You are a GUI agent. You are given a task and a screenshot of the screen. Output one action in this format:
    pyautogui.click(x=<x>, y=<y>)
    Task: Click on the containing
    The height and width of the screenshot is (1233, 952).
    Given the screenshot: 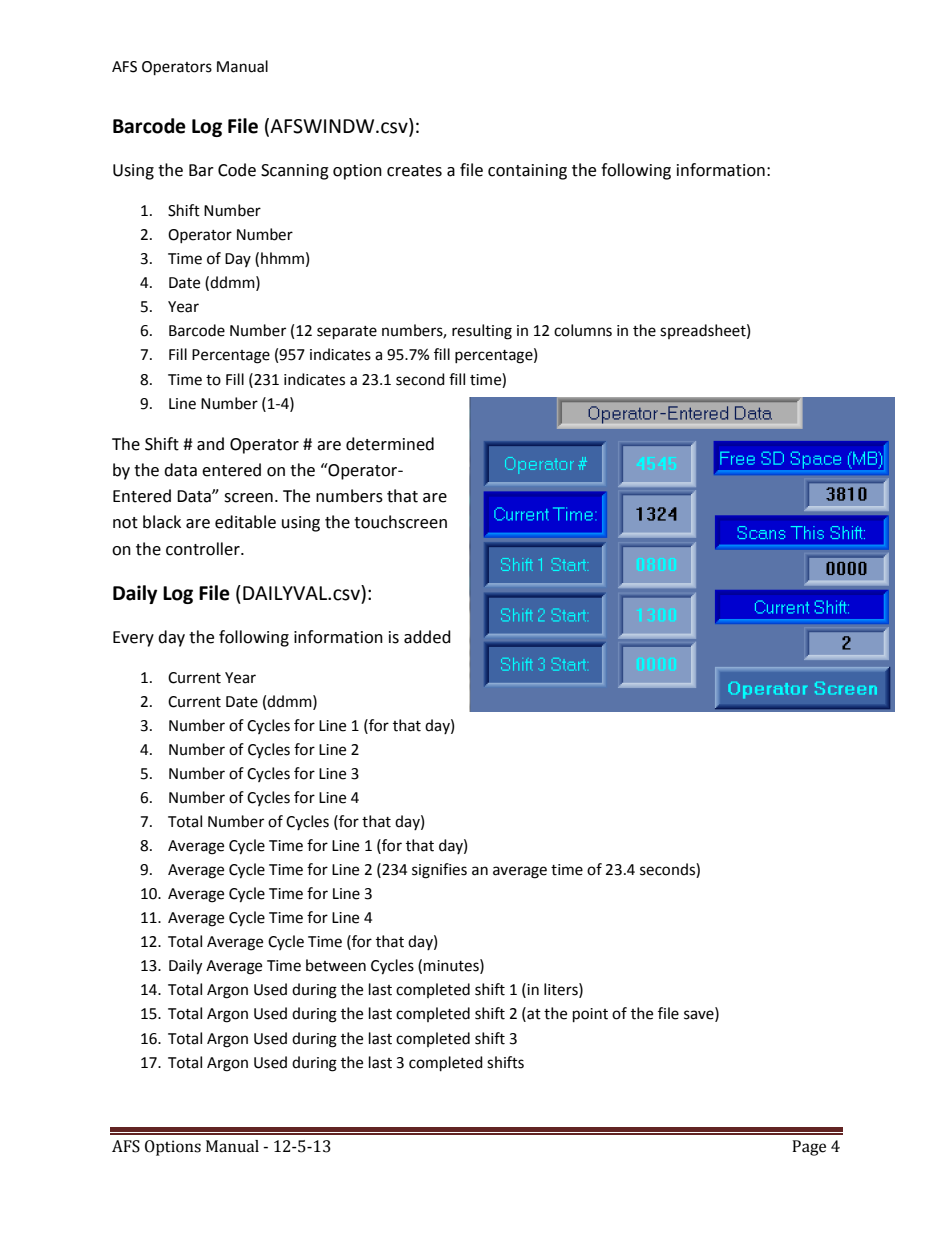 What is the action you would take?
    pyautogui.click(x=527, y=172)
